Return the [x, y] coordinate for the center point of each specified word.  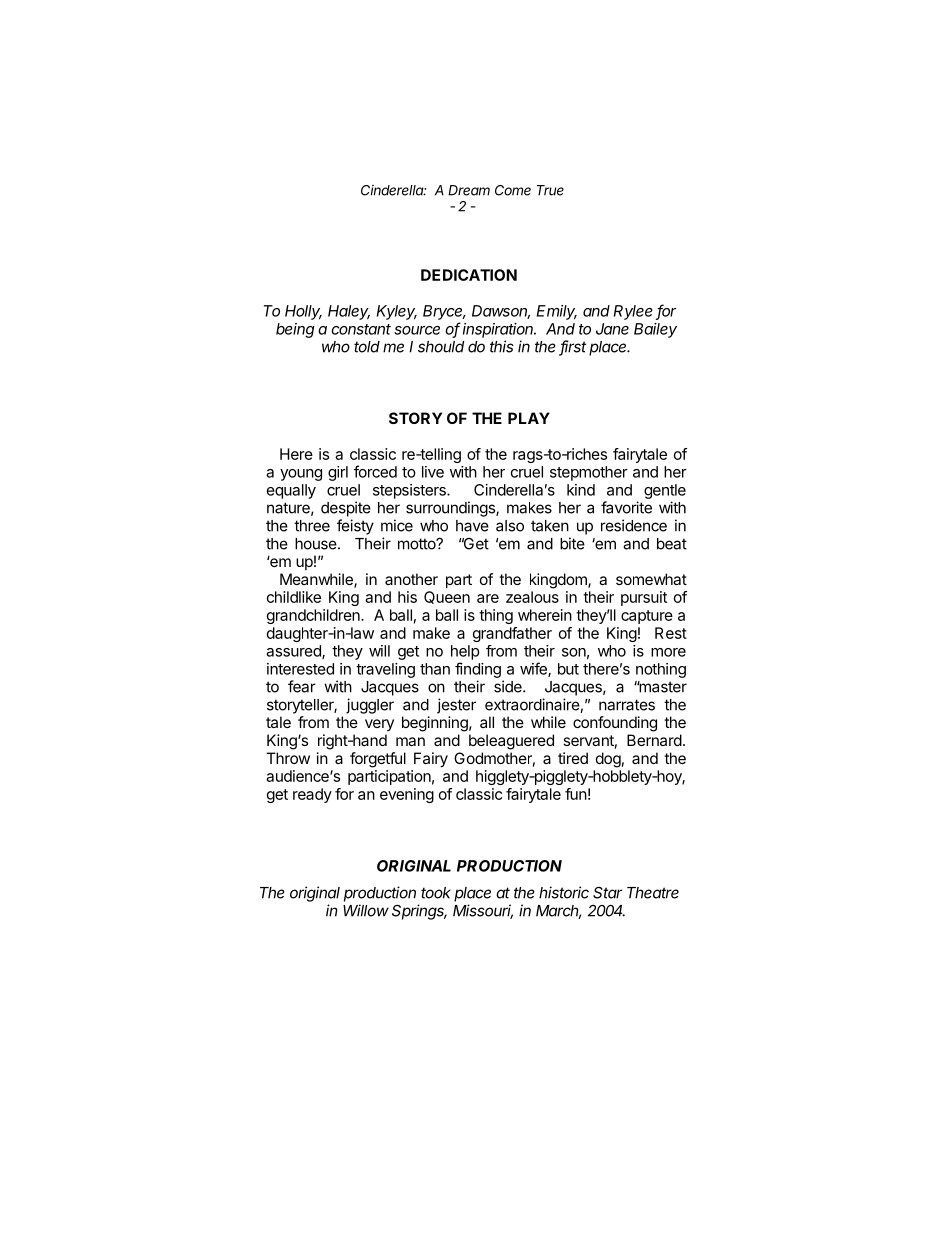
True [550, 190]
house [317, 544]
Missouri [483, 911]
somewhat [651, 579]
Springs [419, 912]
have [472, 526]
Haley [349, 312]
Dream [469, 190]
